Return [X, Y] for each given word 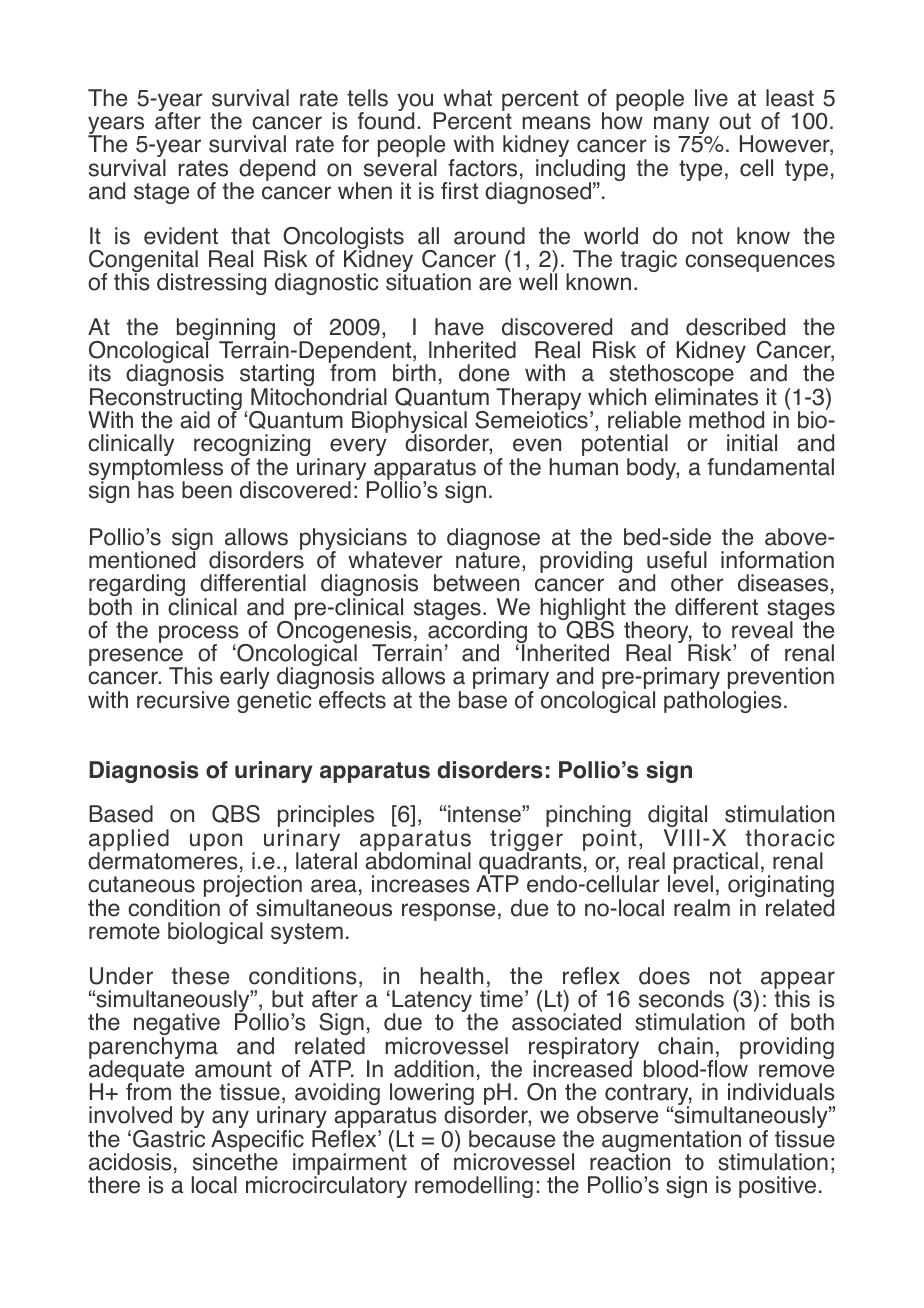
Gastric [169, 1139]
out [735, 121]
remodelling [474, 1187]
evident [181, 236]
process [200, 635]
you [416, 103]
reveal [762, 630]
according [476, 632]
